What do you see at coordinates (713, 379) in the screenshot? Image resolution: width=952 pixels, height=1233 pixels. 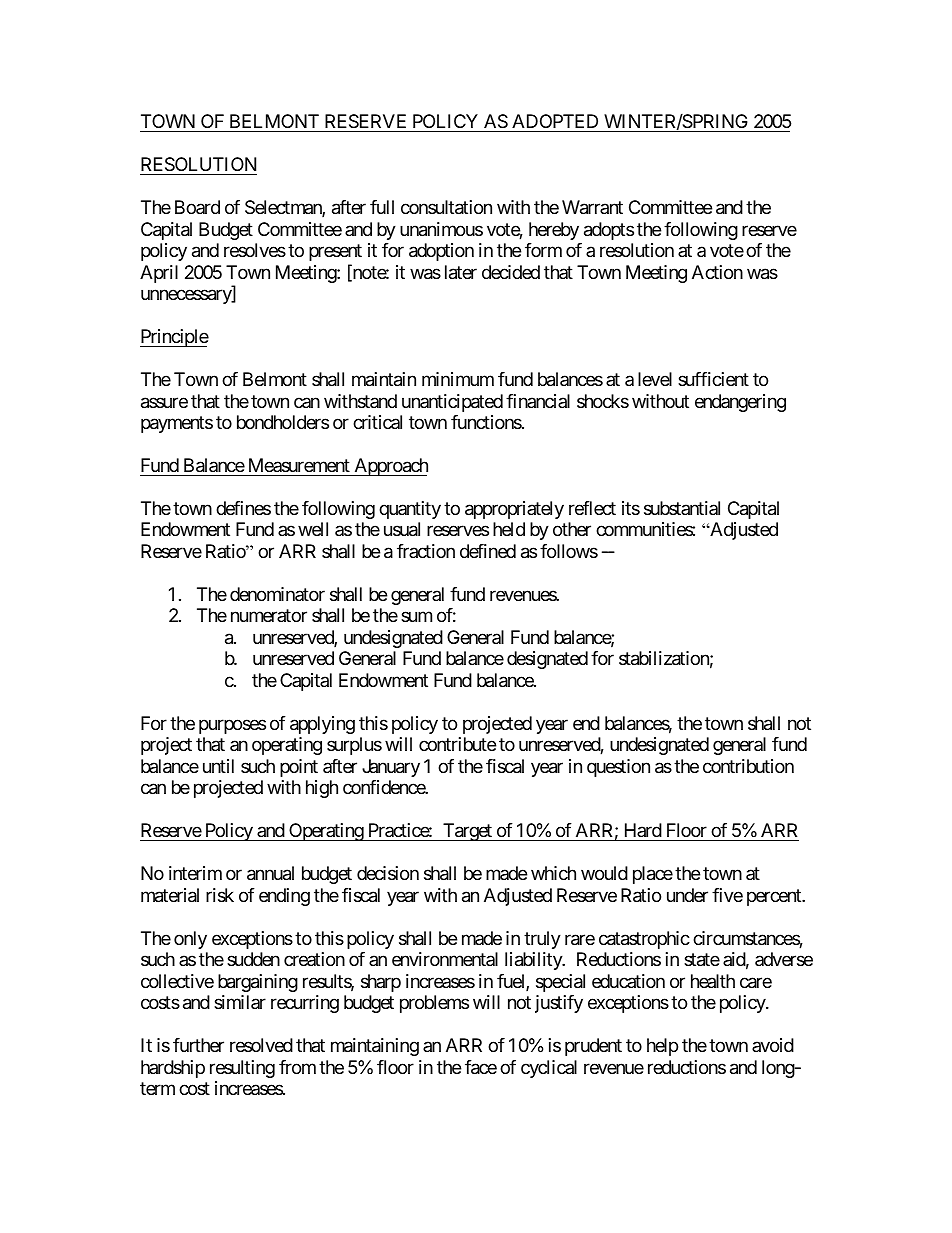 I see `sufficient` at bounding box center [713, 379].
